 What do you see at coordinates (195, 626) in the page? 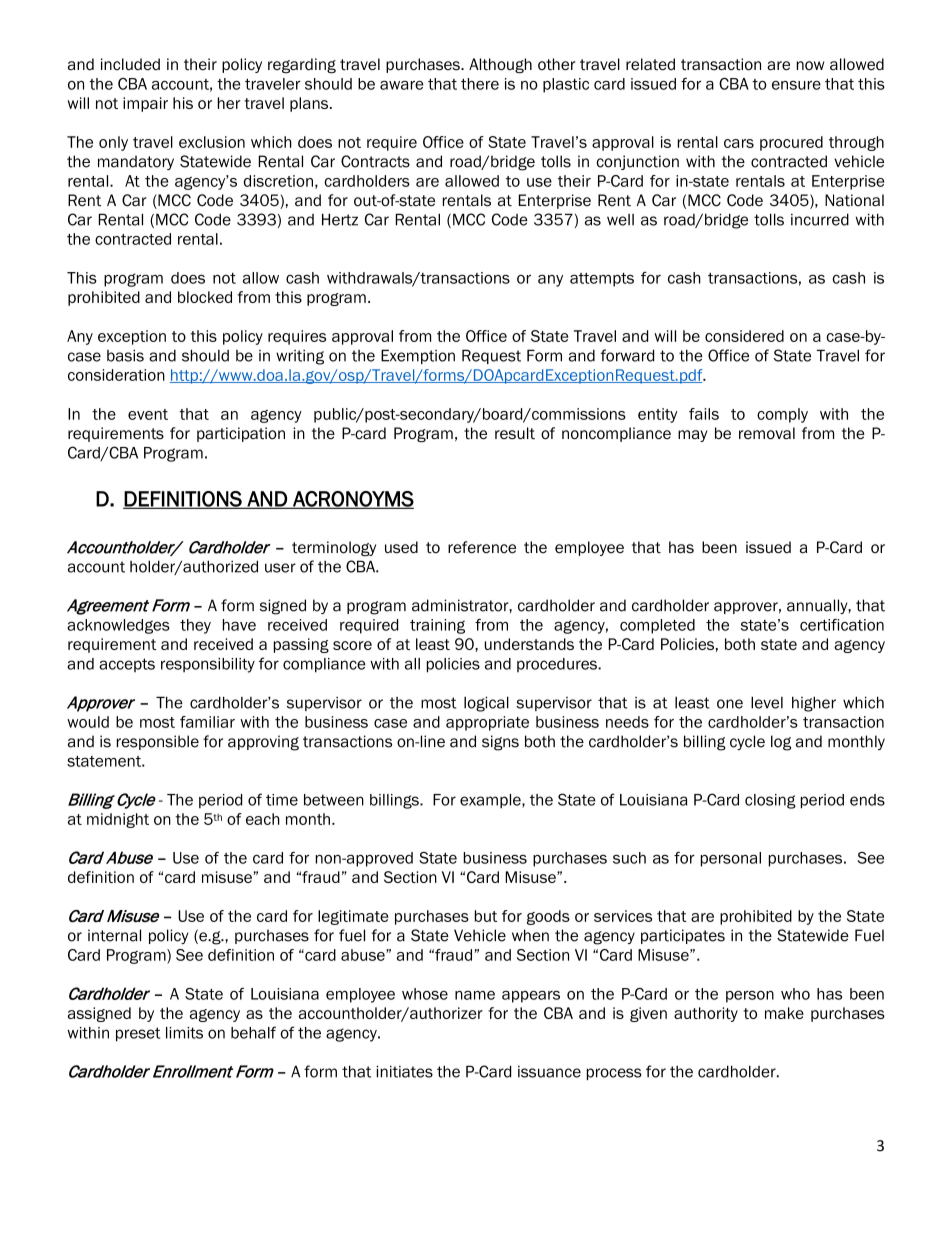
I see `they` at bounding box center [195, 626].
